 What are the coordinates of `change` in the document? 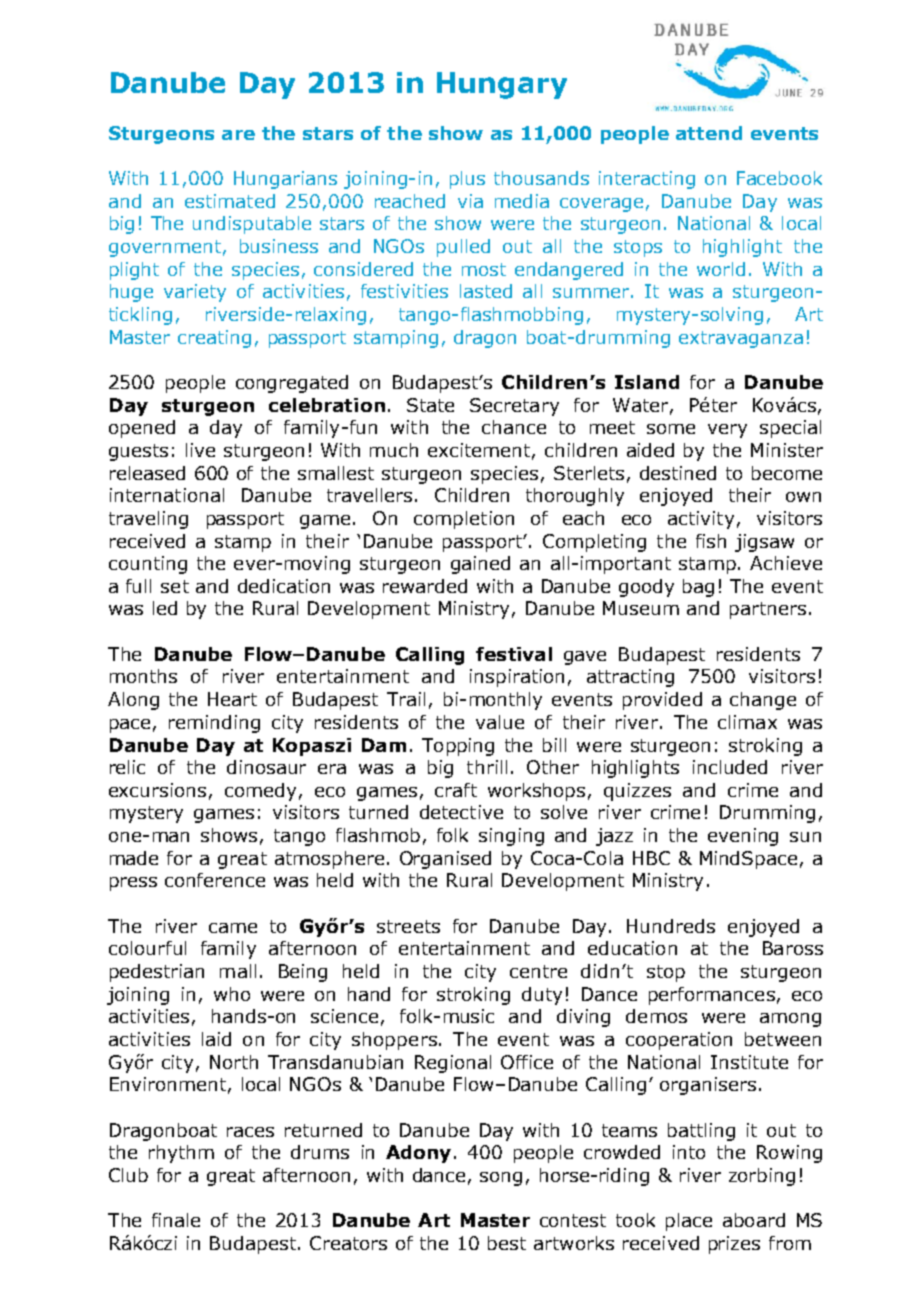 It's located at (763, 701).
